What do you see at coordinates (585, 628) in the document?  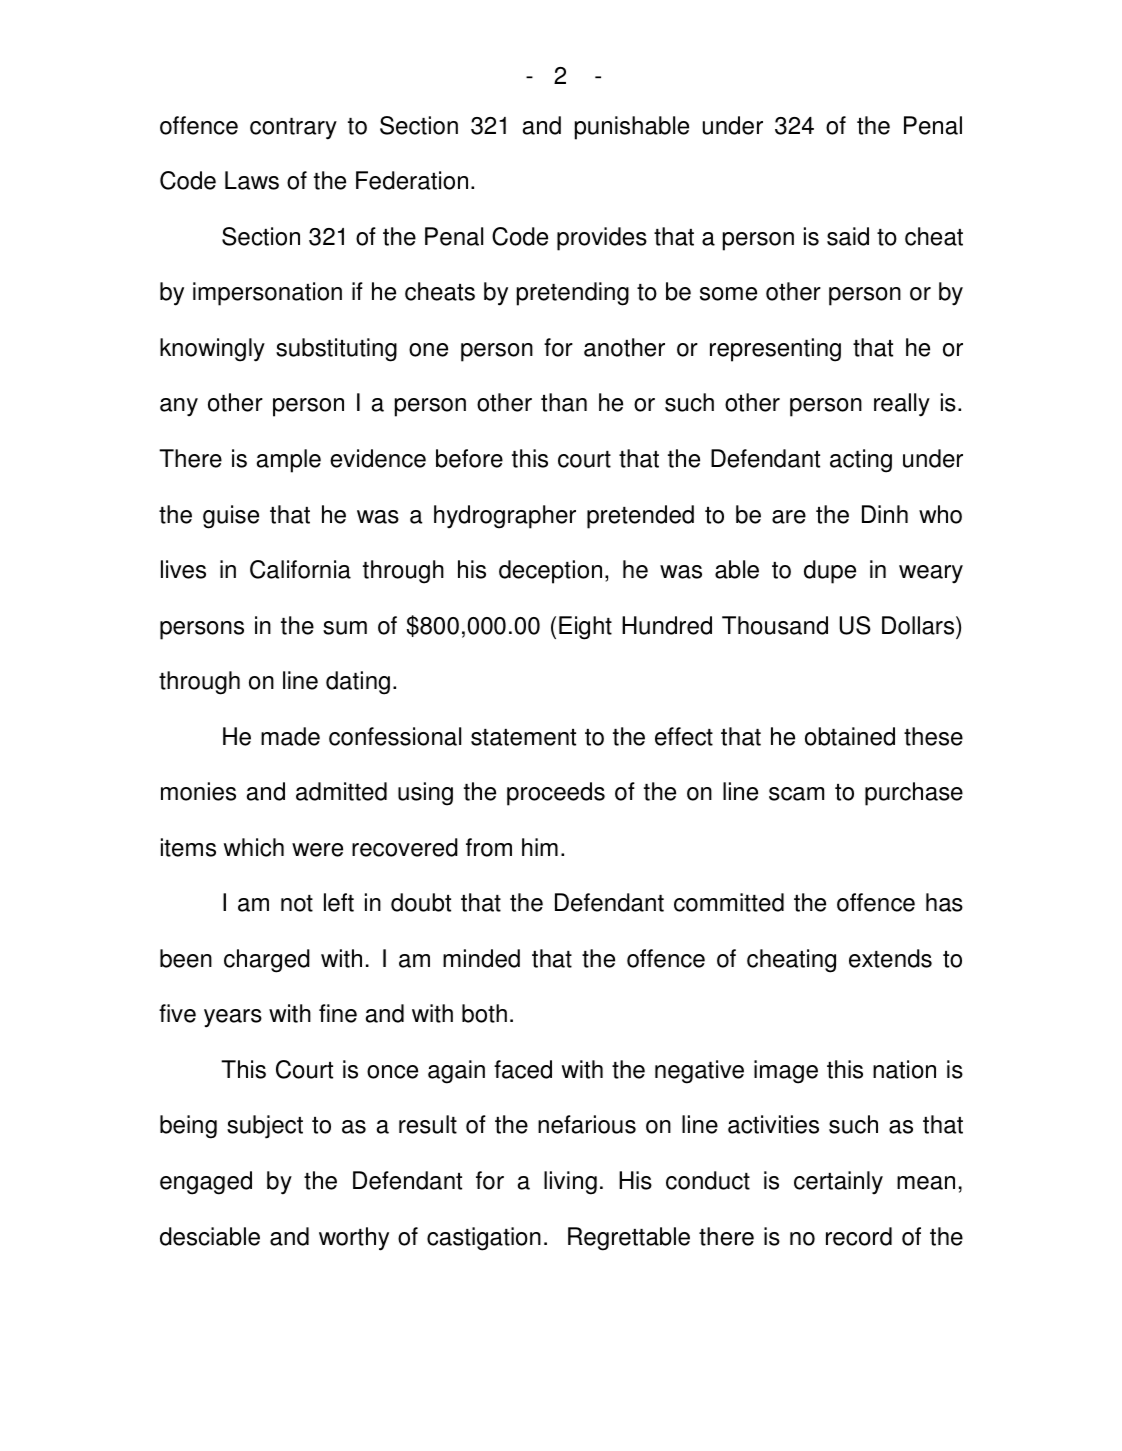 I see `Eight` at bounding box center [585, 628].
